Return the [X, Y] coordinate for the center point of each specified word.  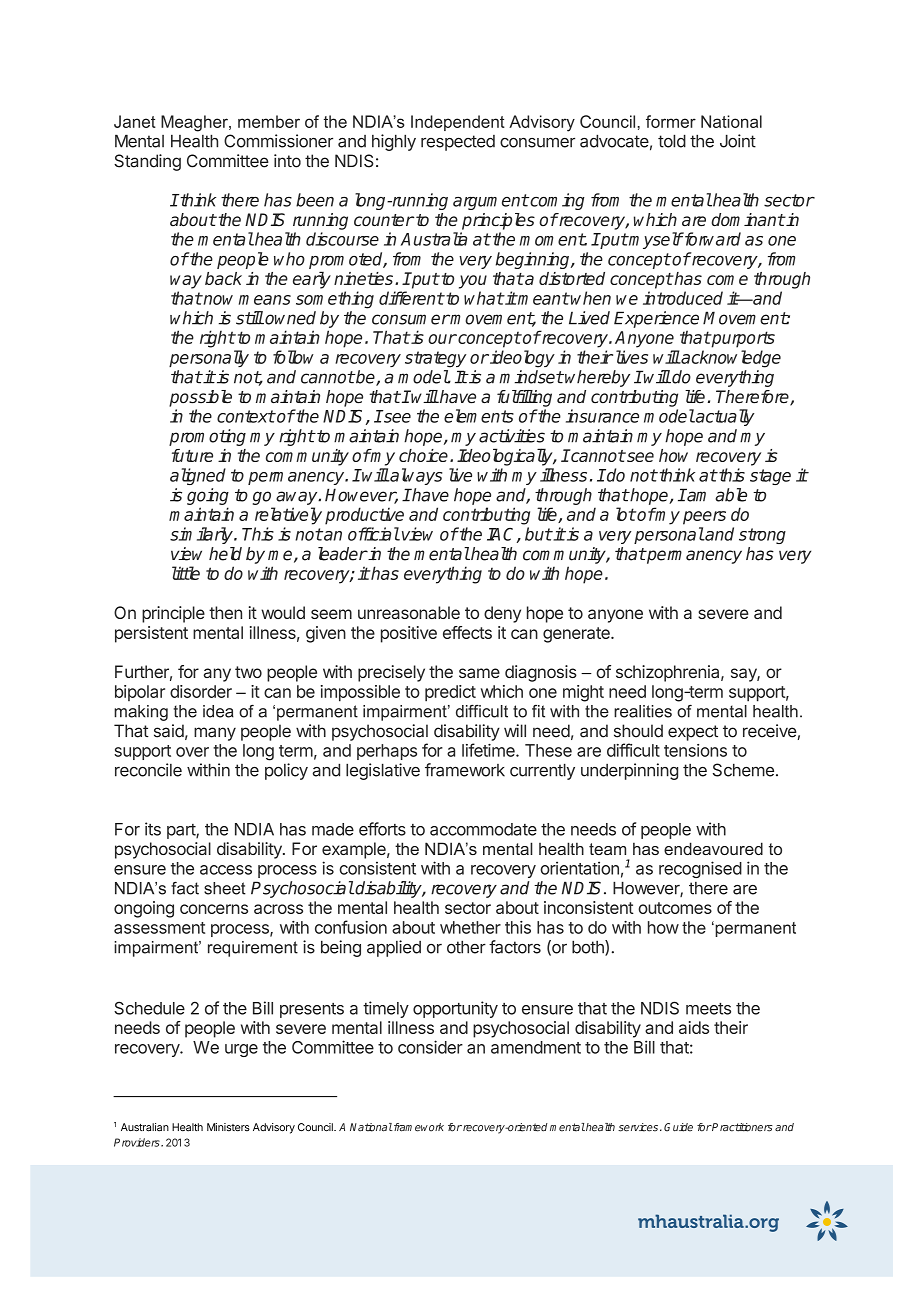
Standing [147, 162]
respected [458, 143]
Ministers [228, 1127]
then [225, 612]
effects [467, 632]
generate [577, 635]
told [672, 141]
